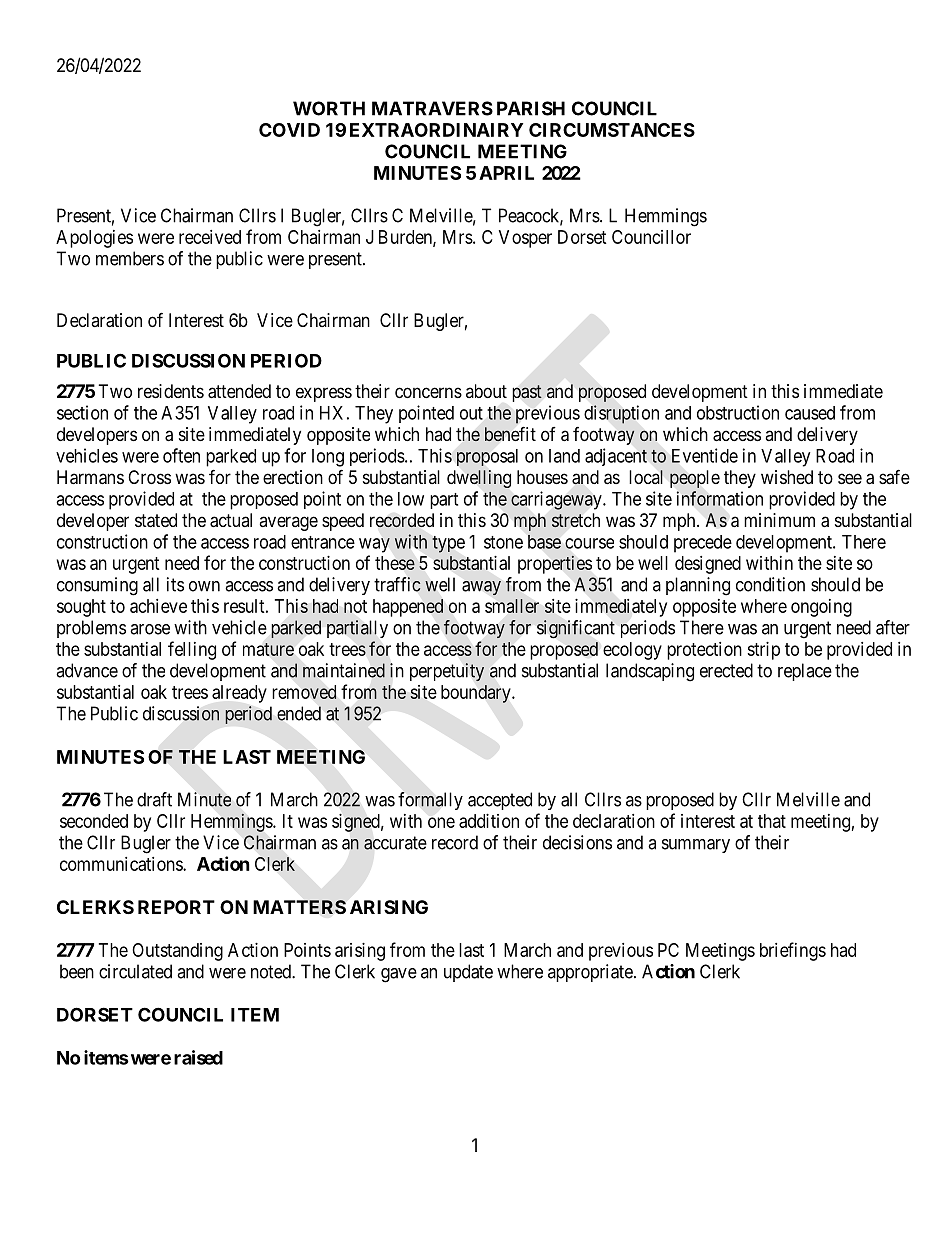  What do you see at coordinates (506, 173) in the screenshot?
I see `APRIL` at bounding box center [506, 173].
